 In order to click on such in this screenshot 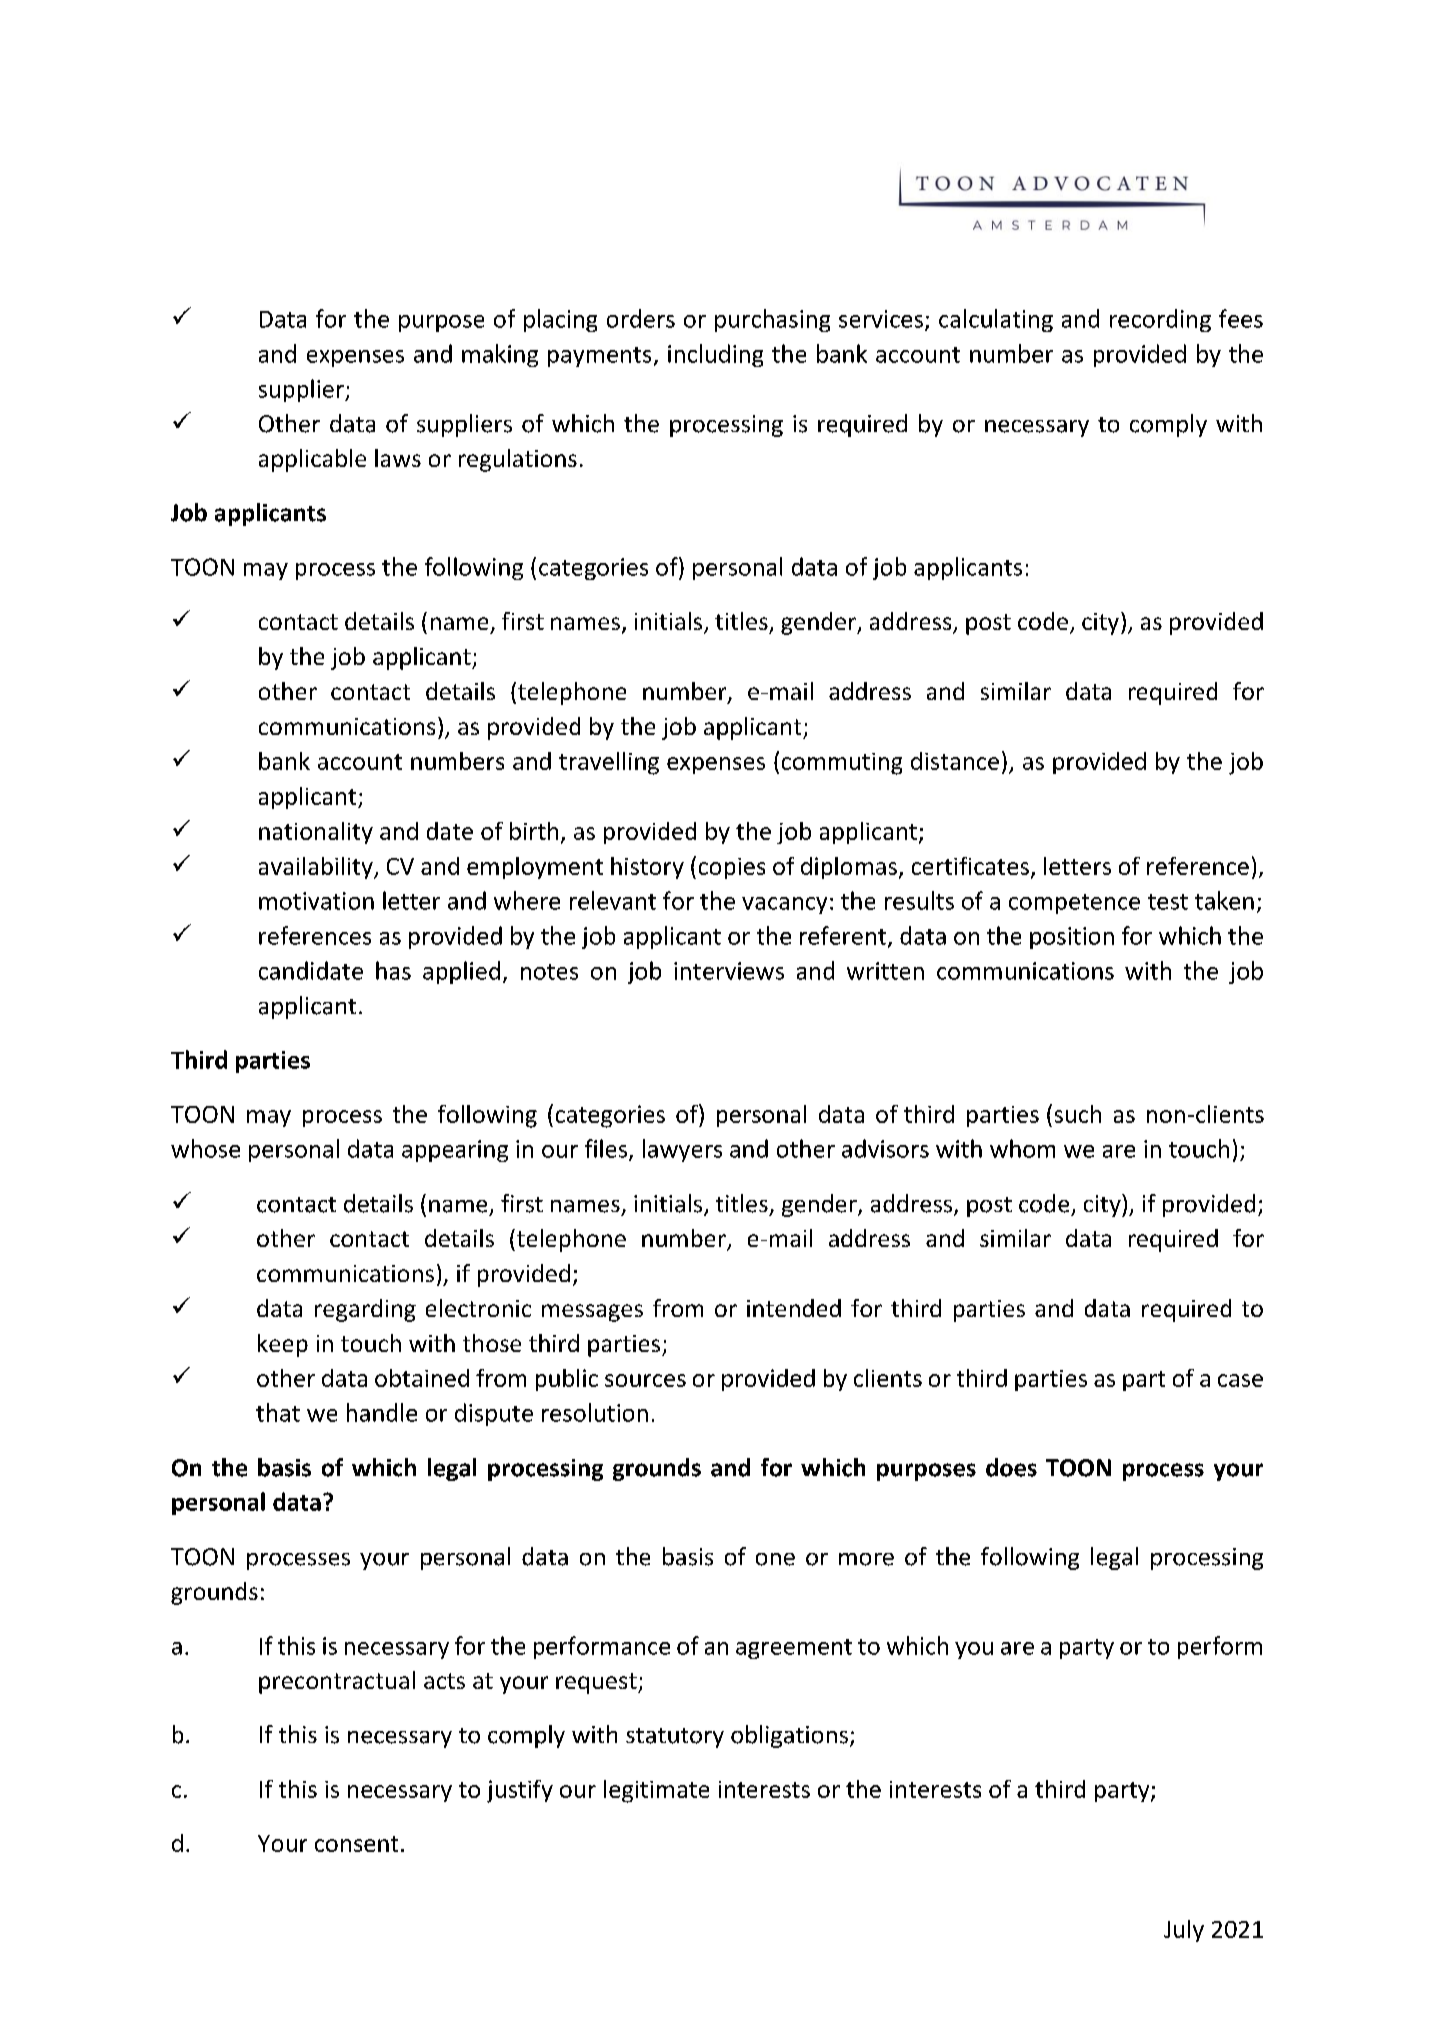, I will do `click(1078, 1114)`.
